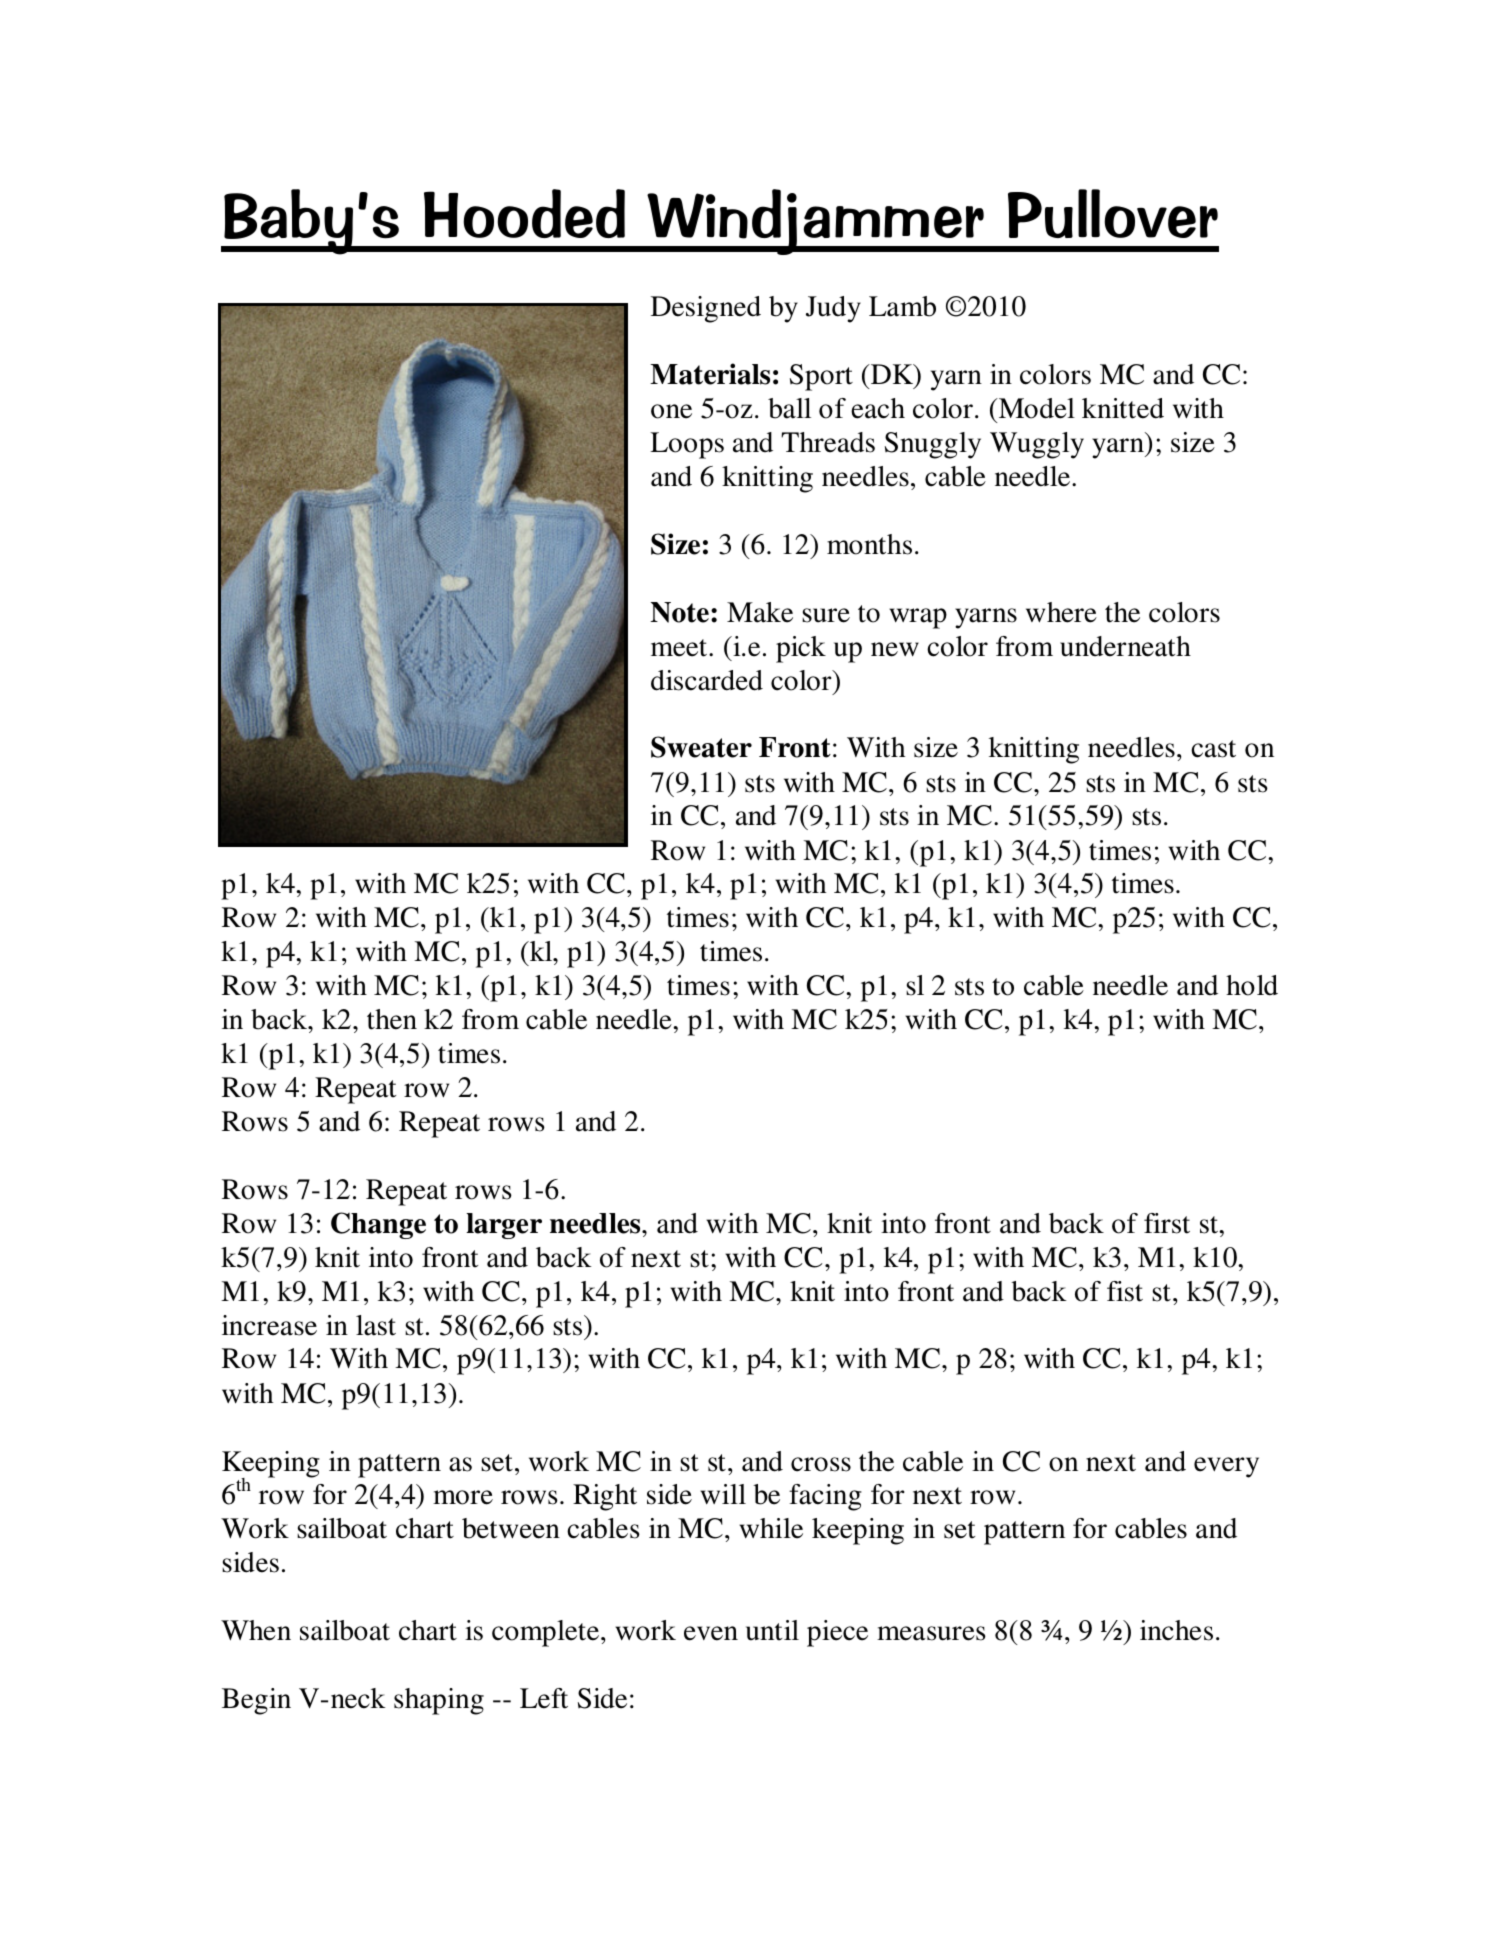 The width and height of the screenshot is (1505, 1948). What do you see at coordinates (392, 1019) in the screenshot?
I see `then` at bounding box center [392, 1019].
